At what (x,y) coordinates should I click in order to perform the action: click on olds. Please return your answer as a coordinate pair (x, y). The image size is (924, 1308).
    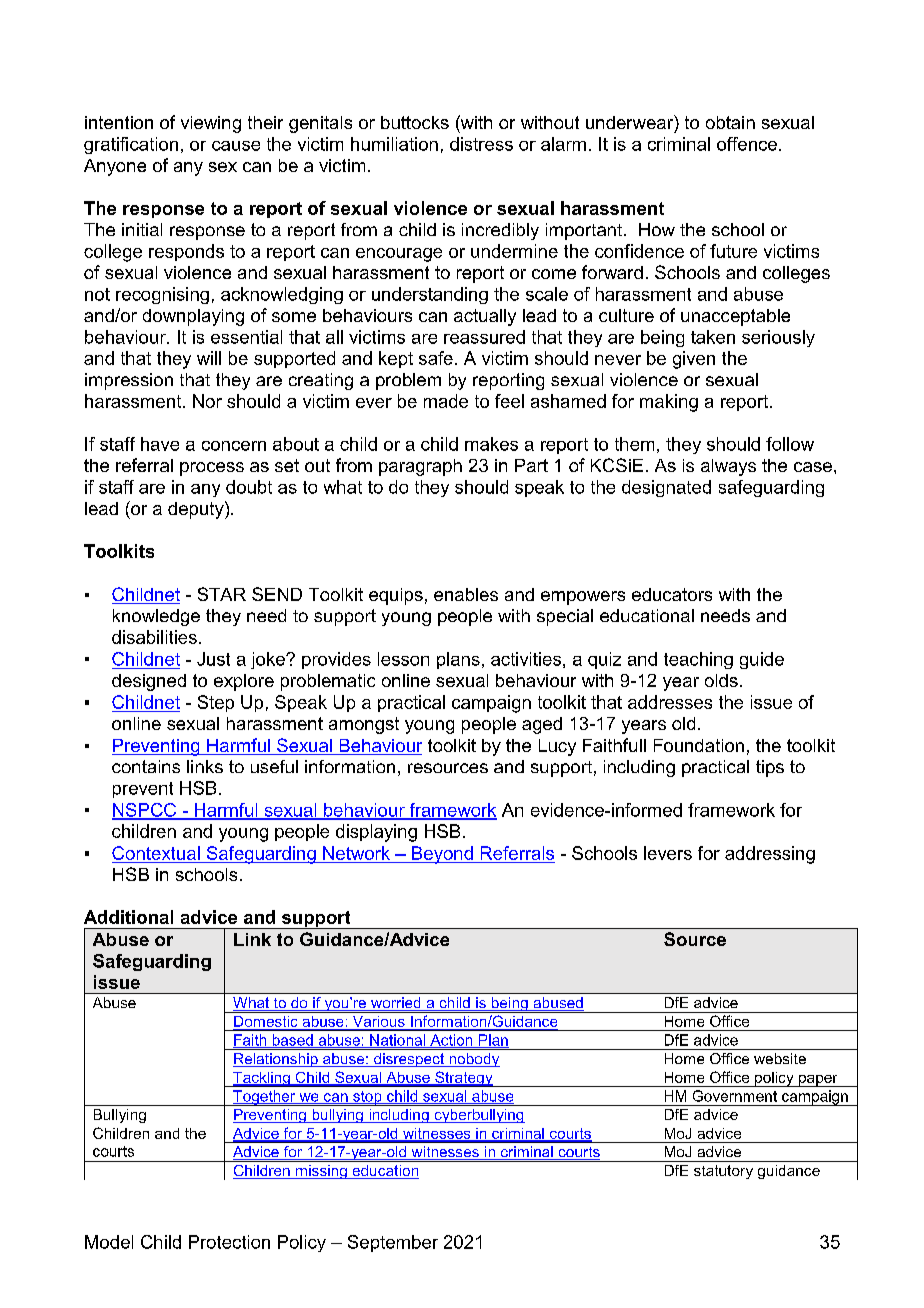
    Looking at the image, I should click on (721, 680).
